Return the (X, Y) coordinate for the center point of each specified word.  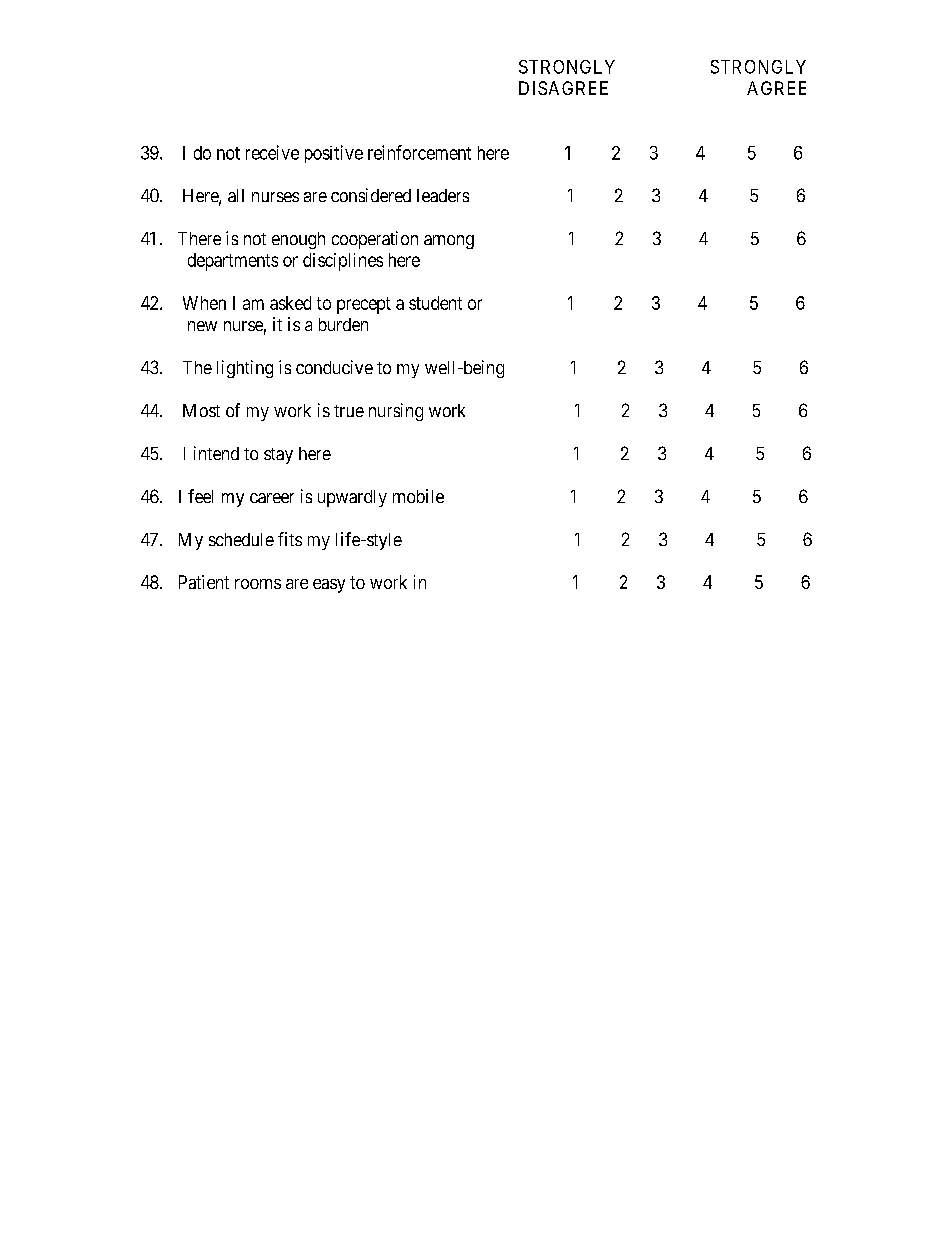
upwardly (352, 498)
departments (233, 262)
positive (334, 154)
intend (216, 453)
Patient (204, 582)
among (449, 242)
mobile (418, 496)
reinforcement (419, 152)
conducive (334, 367)
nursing (396, 412)
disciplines (343, 262)
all (236, 195)
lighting (245, 369)
